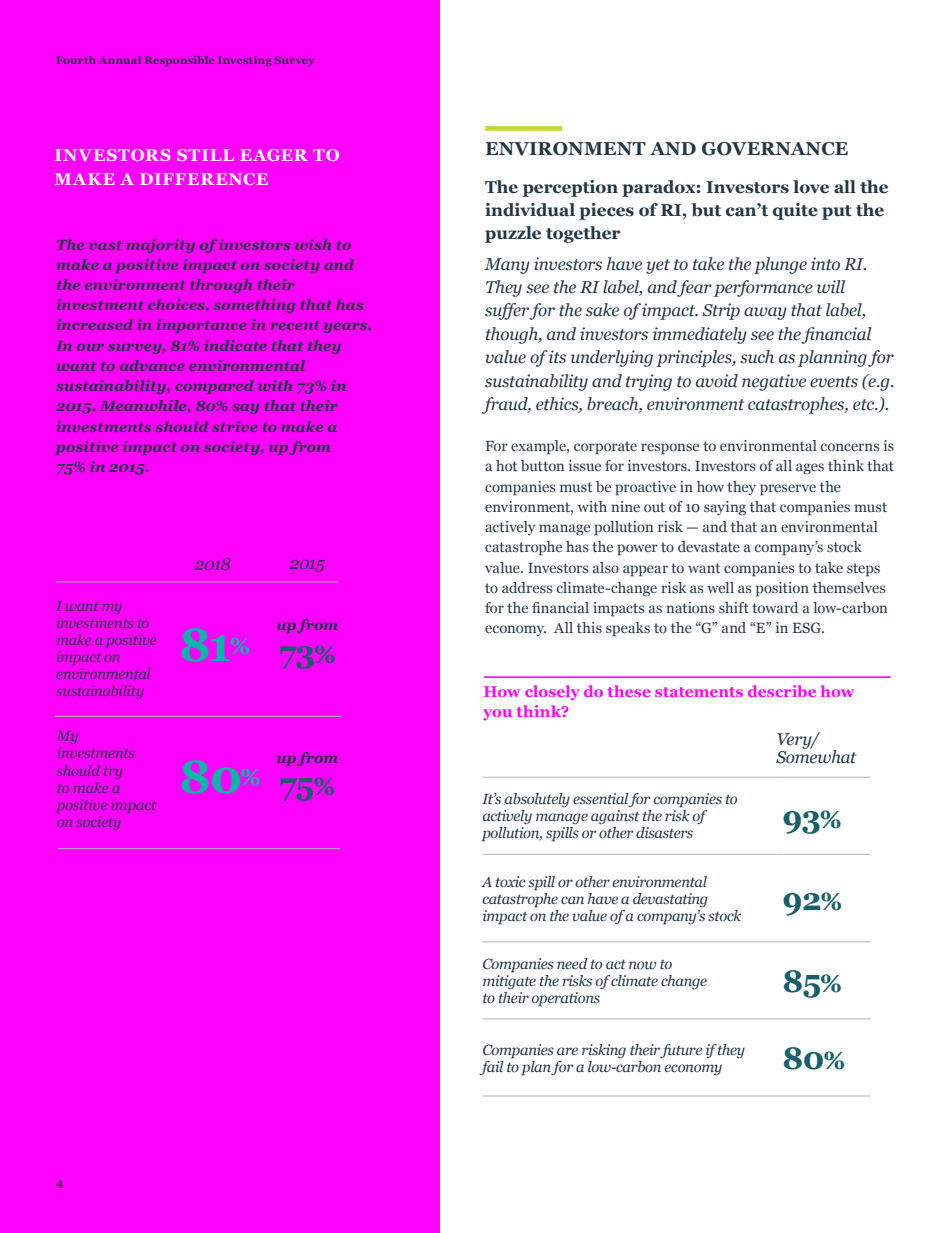 The image size is (952, 1233). What do you see at coordinates (782, 691) in the screenshot?
I see `describe` at bounding box center [782, 691].
